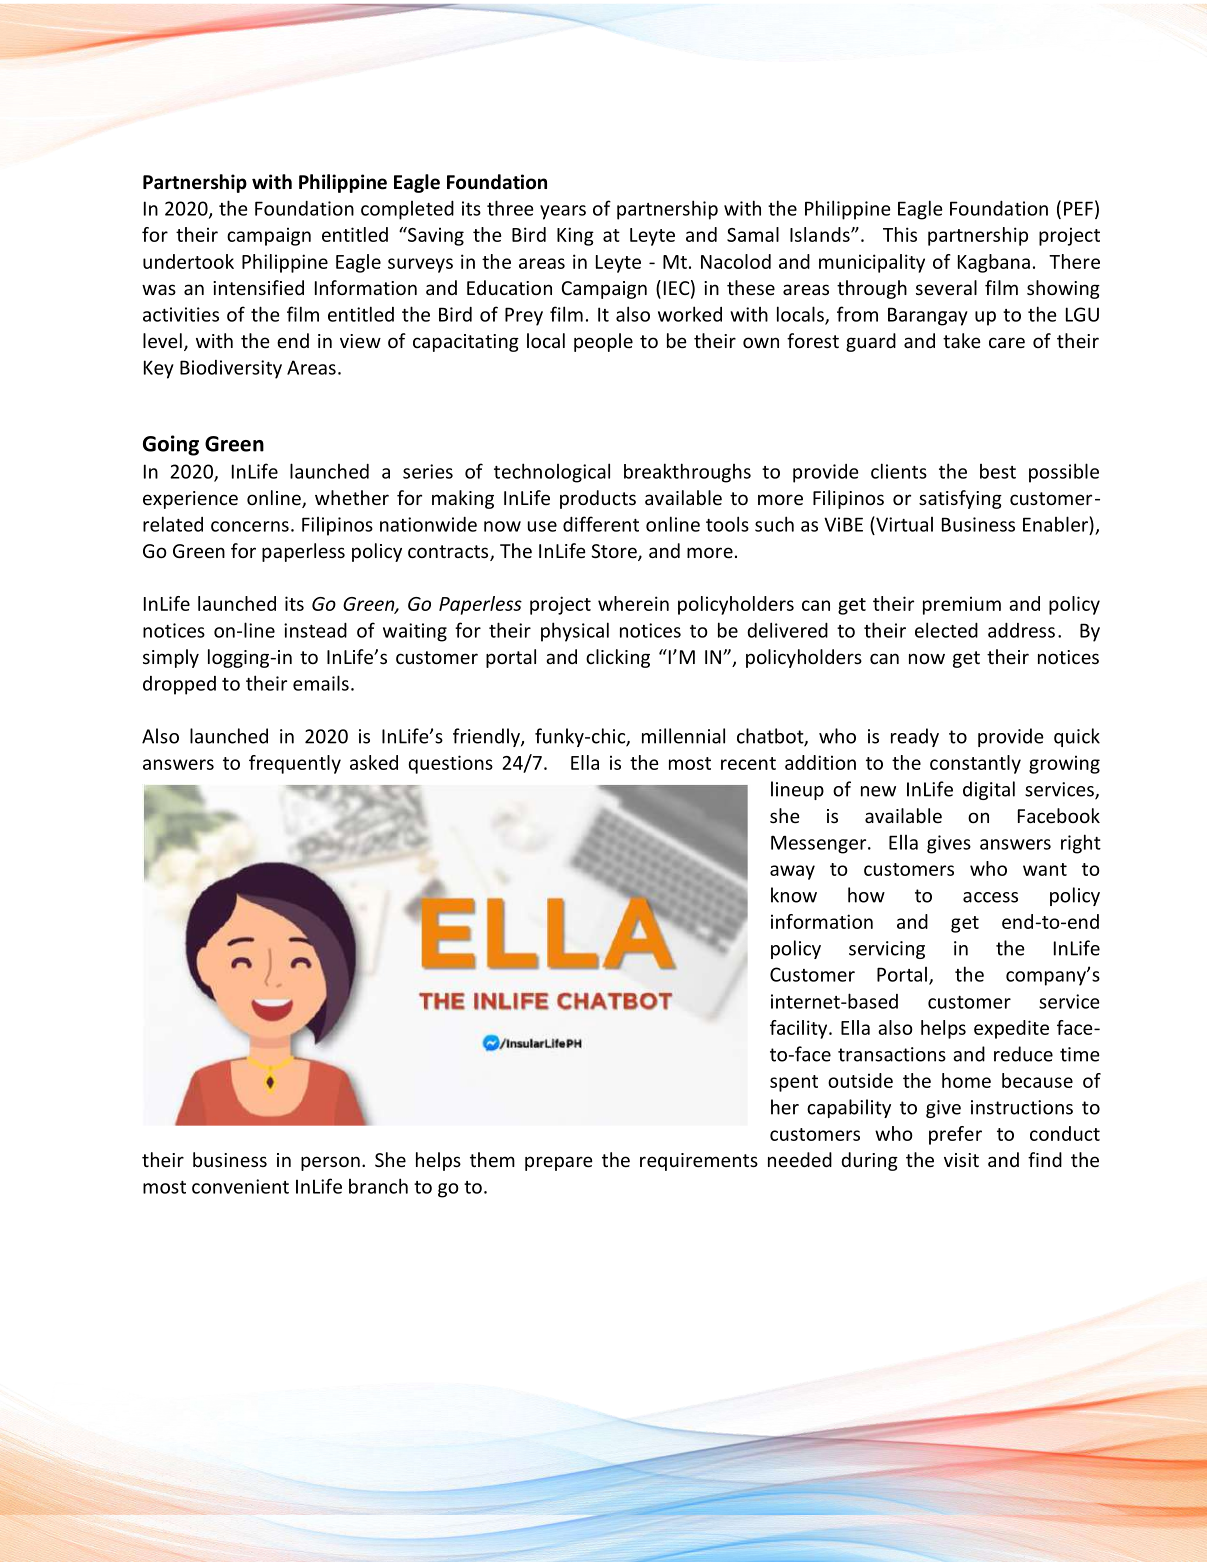  I want to click on know, so click(794, 895).
